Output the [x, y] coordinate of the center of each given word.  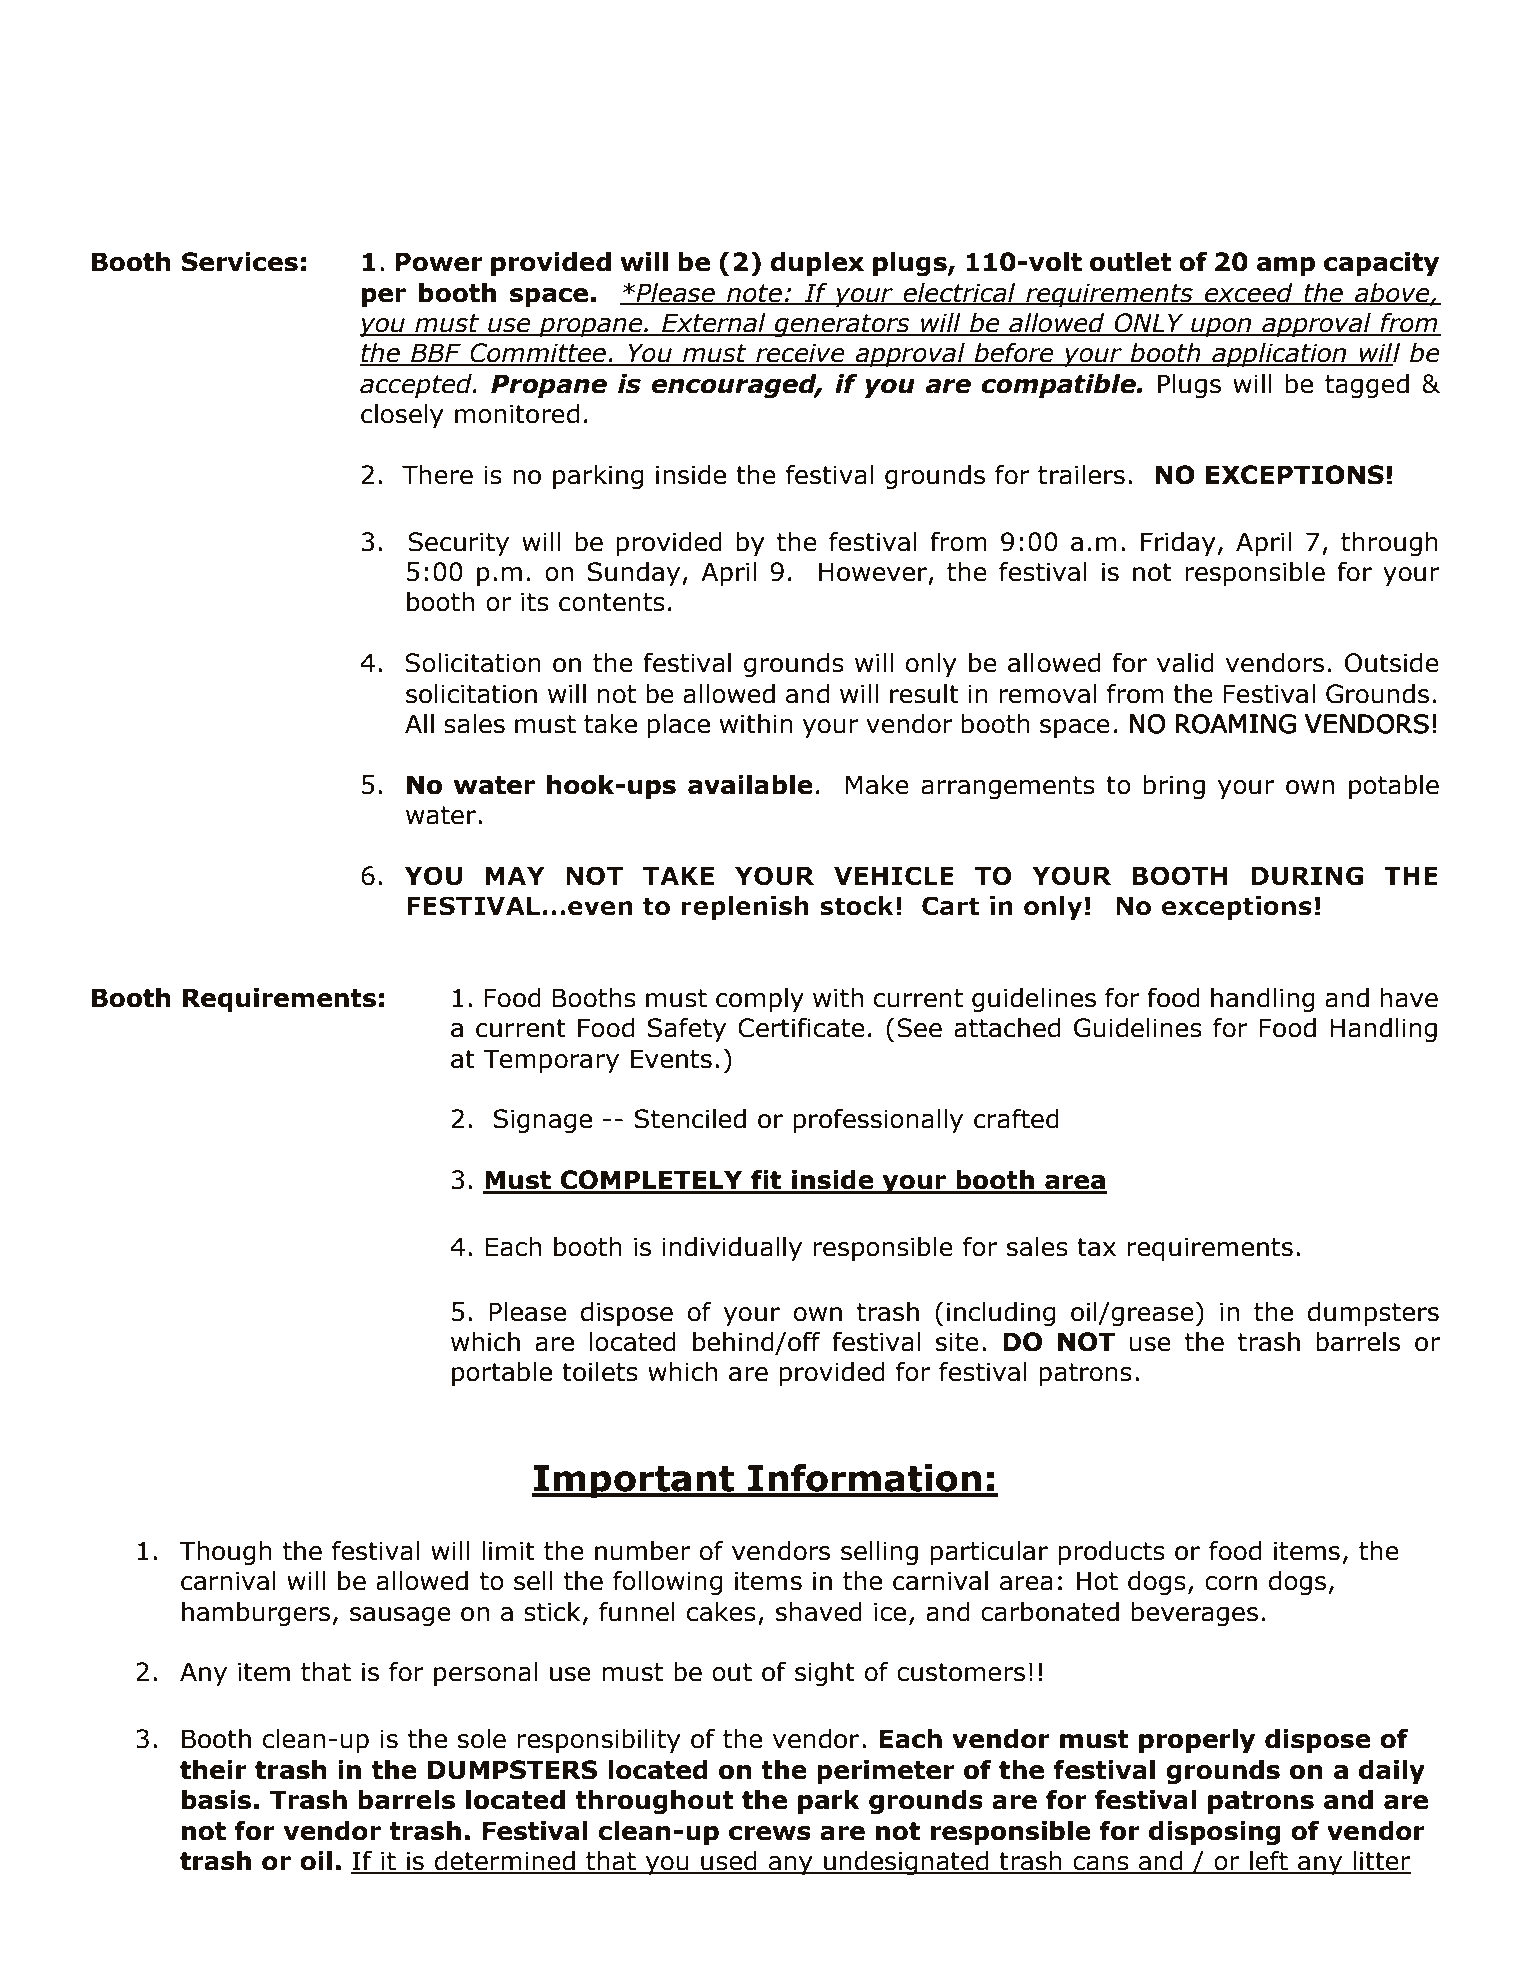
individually [732, 1249]
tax [1096, 1247]
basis [216, 1800]
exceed [1249, 293]
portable [502, 1374]
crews [770, 1833]
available [750, 785]
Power [439, 262]
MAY [515, 875]
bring [1174, 787]
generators [842, 325]
